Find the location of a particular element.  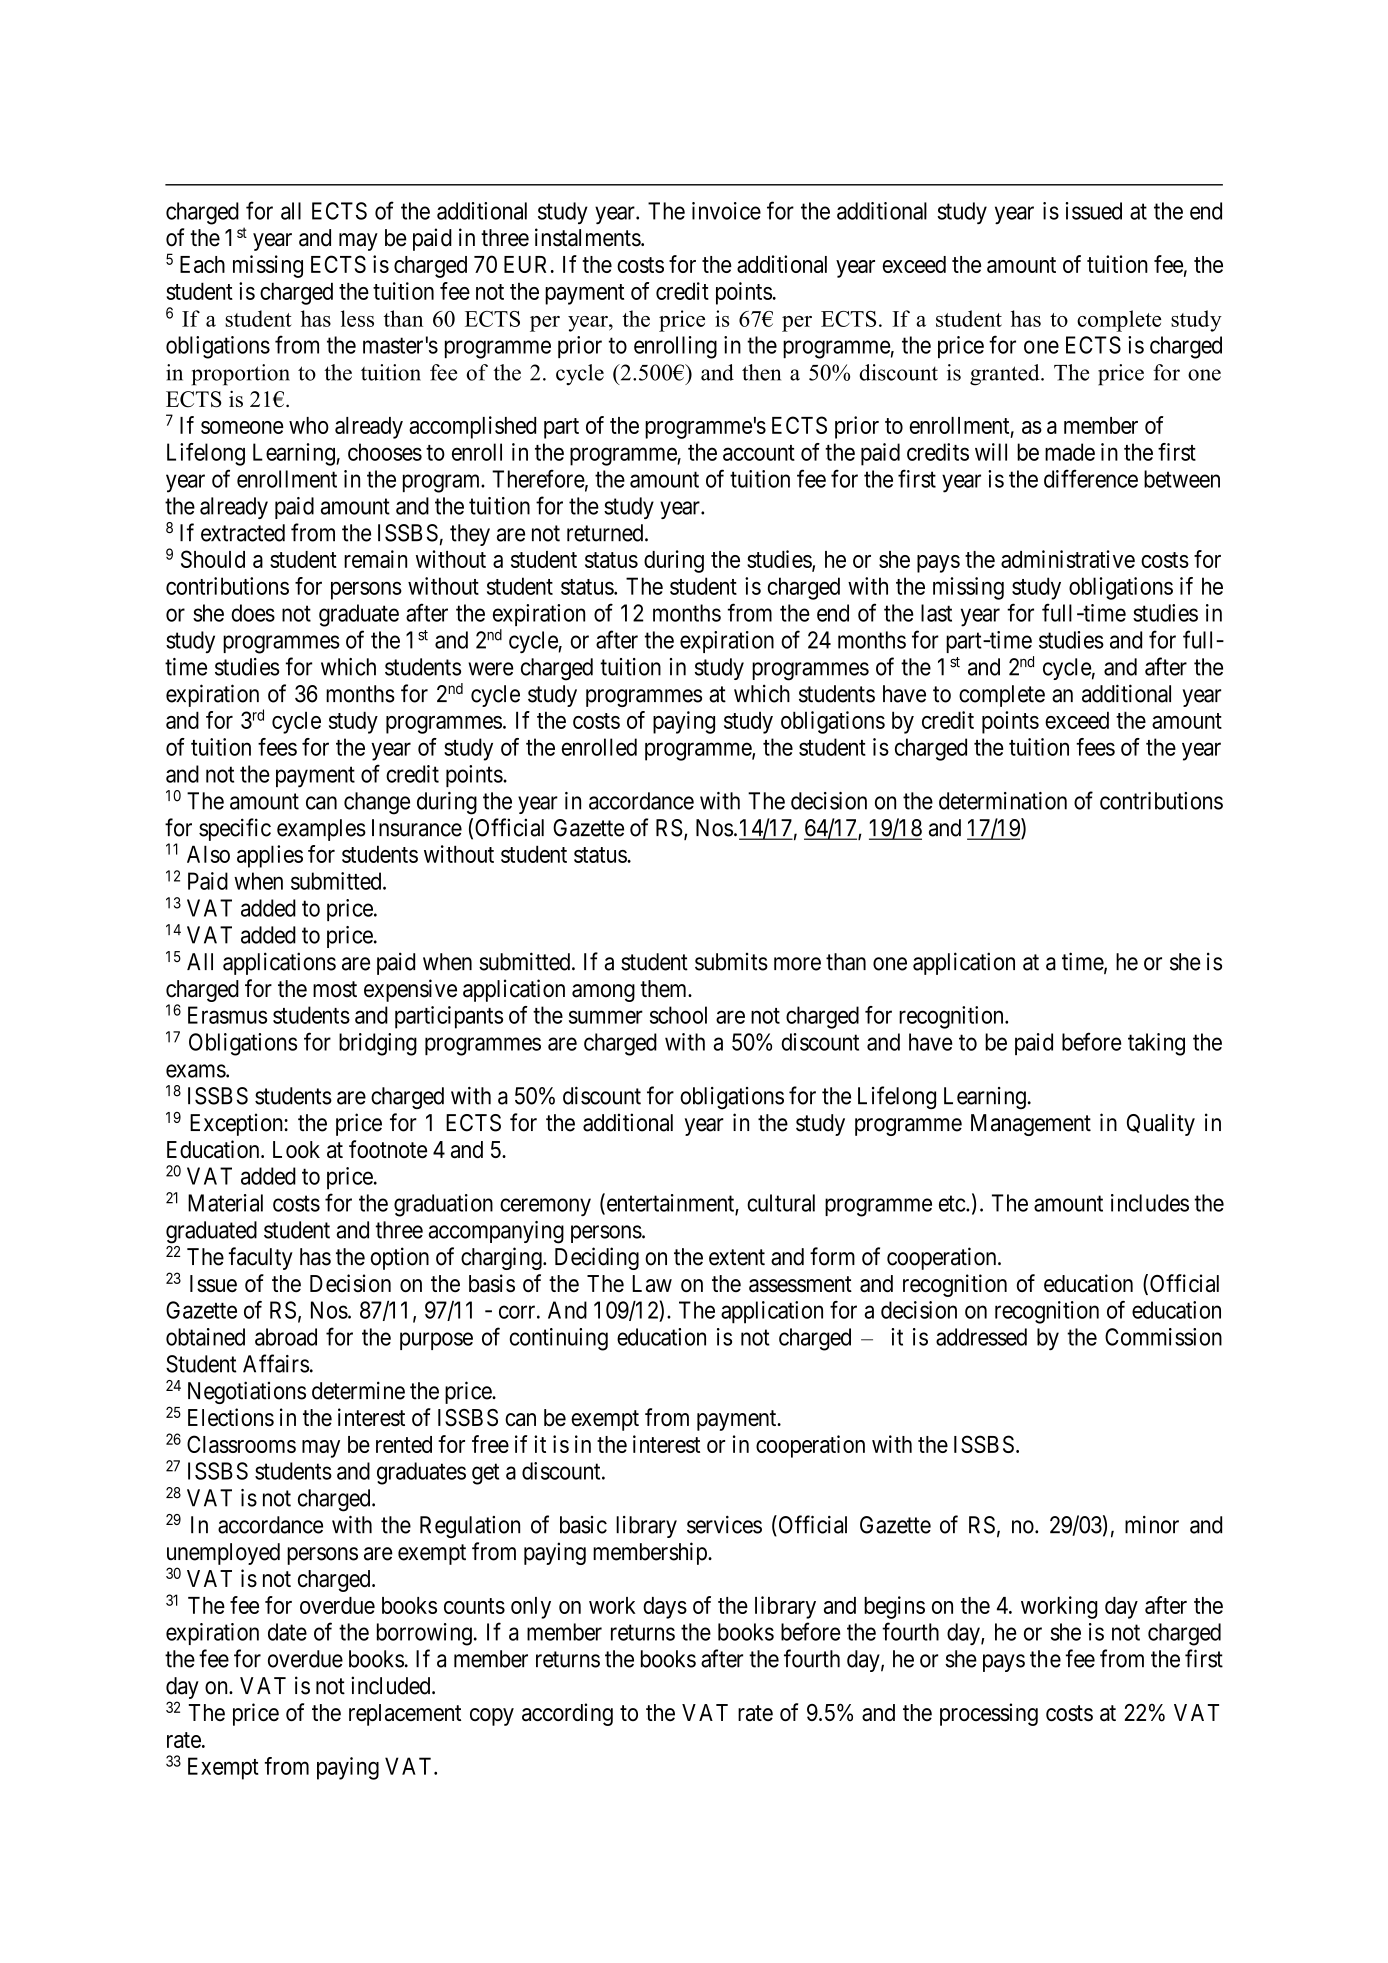

days is located at coordinates (665, 1608).
